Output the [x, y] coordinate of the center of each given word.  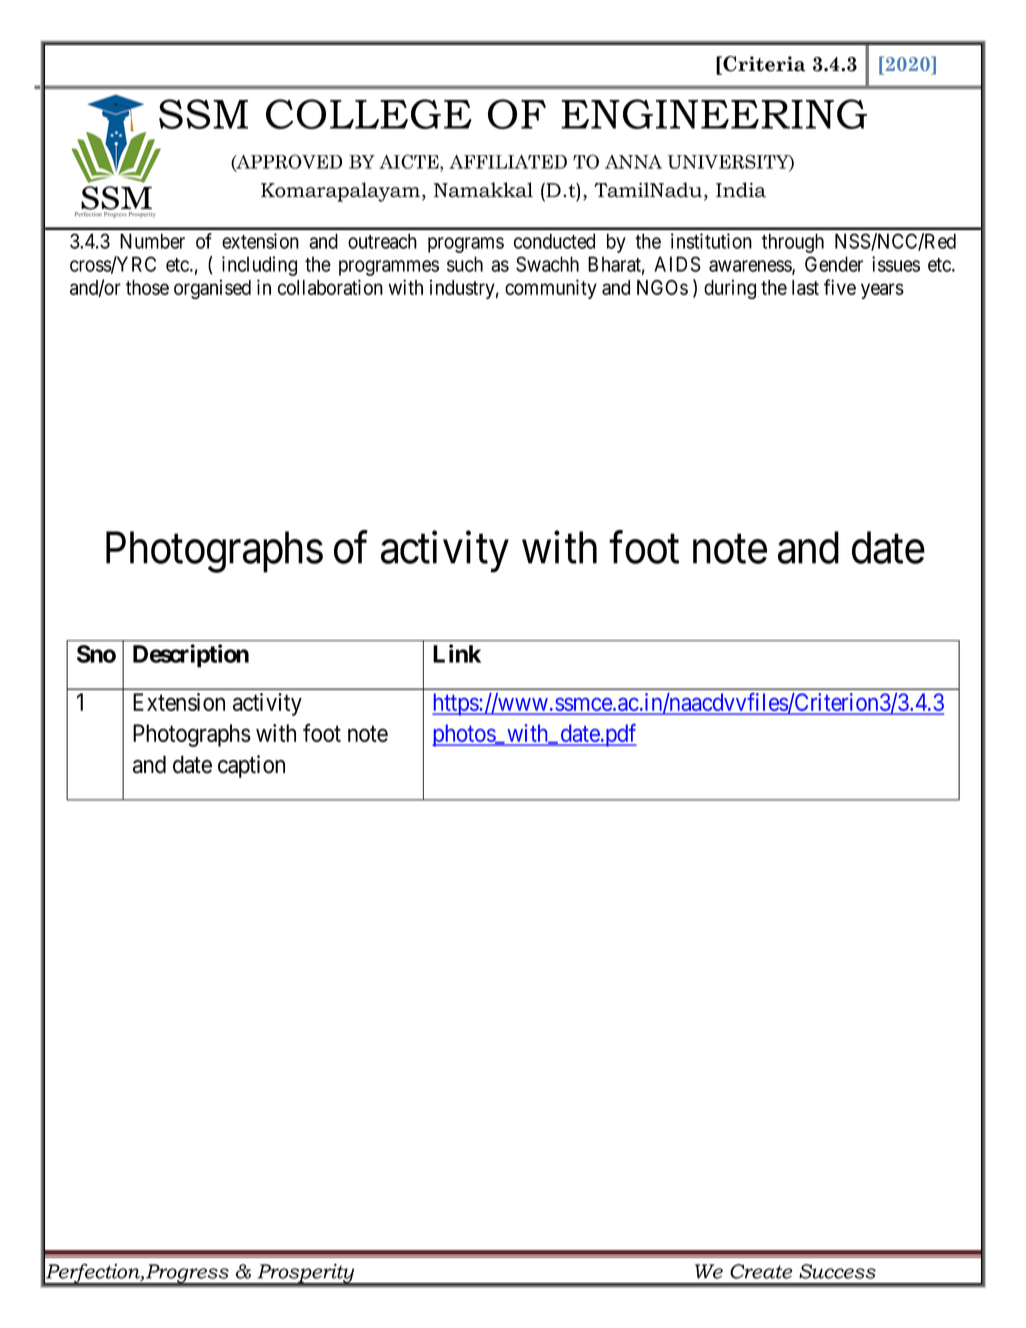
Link [457, 653]
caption [251, 766]
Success [837, 1271]
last [805, 287]
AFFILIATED [508, 162]
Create [761, 1271]
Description [191, 656]
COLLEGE [369, 114]
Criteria [763, 65]
